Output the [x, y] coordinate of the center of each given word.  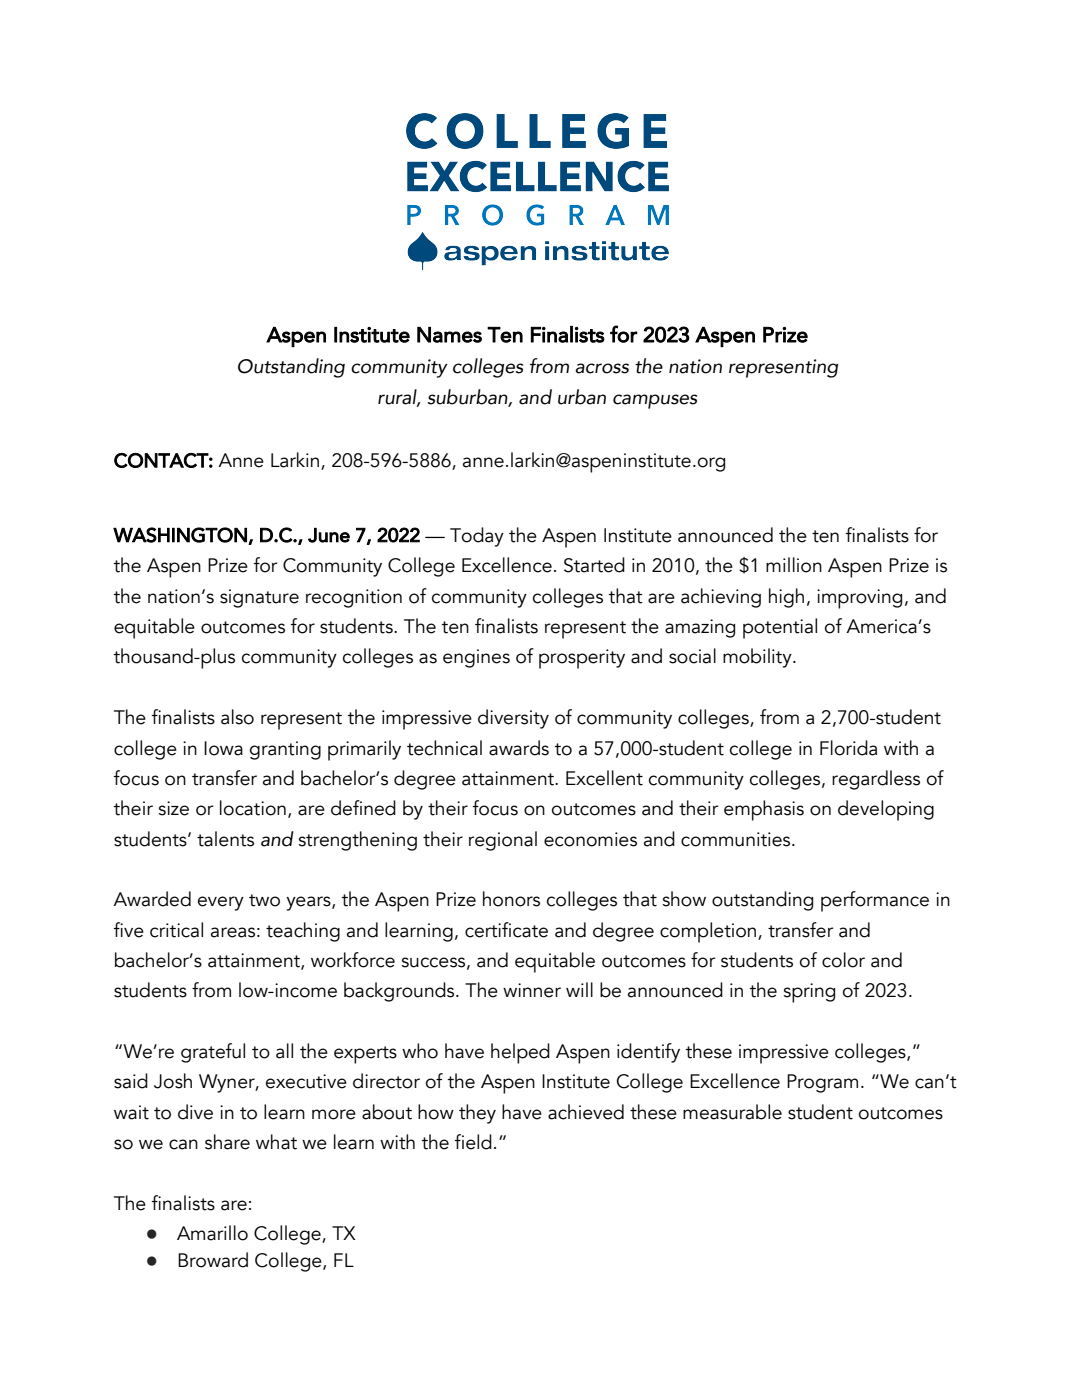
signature [259, 598]
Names [449, 335]
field [473, 1142]
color [843, 960]
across [602, 368]
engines [476, 658]
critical [176, 930]
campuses [655, 401]
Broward [213, 1260]
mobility [758, 658]
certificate [506, 930]
